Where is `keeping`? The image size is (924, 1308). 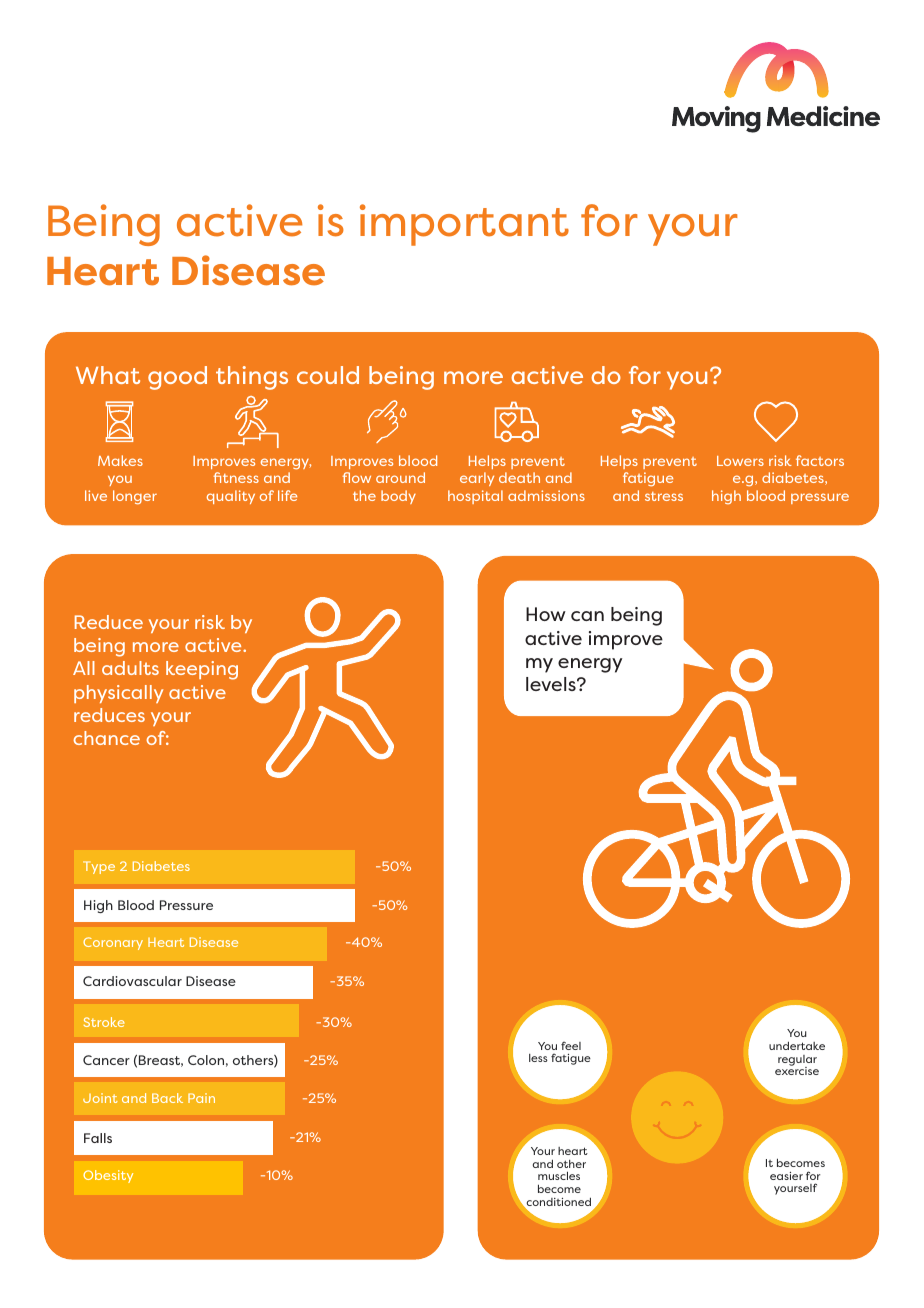
keeping is located at coordinates (202, 670).
